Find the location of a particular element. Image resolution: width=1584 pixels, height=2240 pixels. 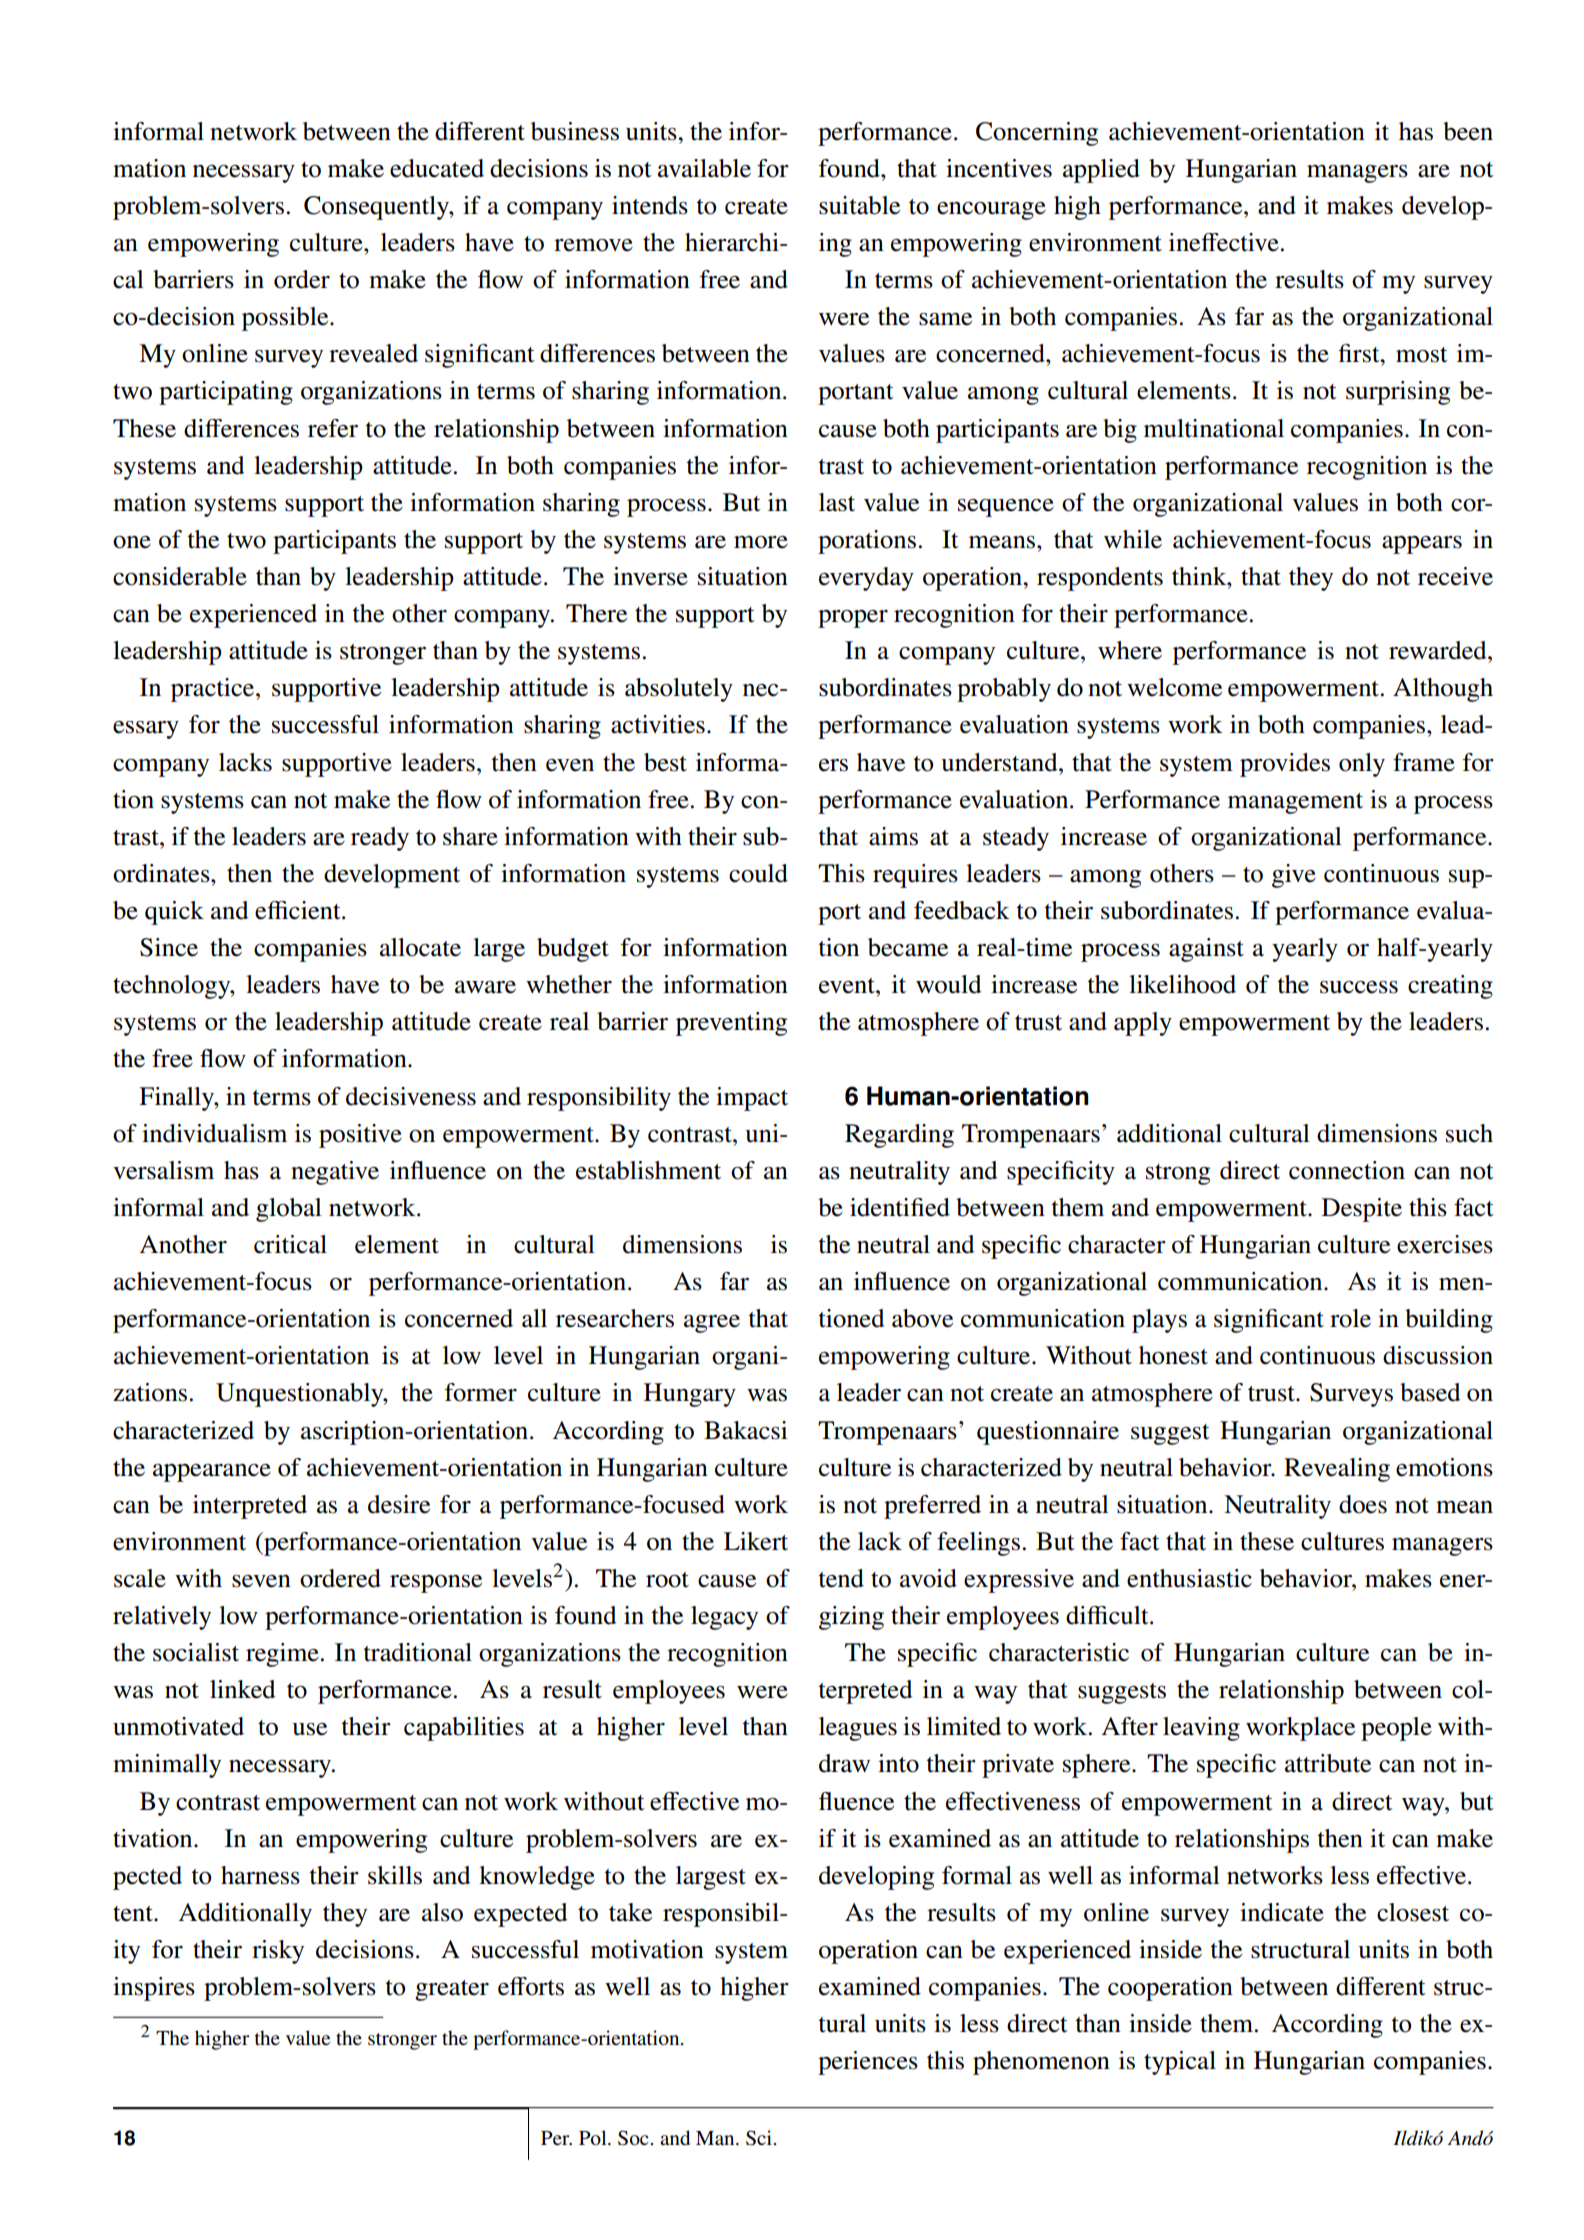

management is located at coordinates (1295, 803).
